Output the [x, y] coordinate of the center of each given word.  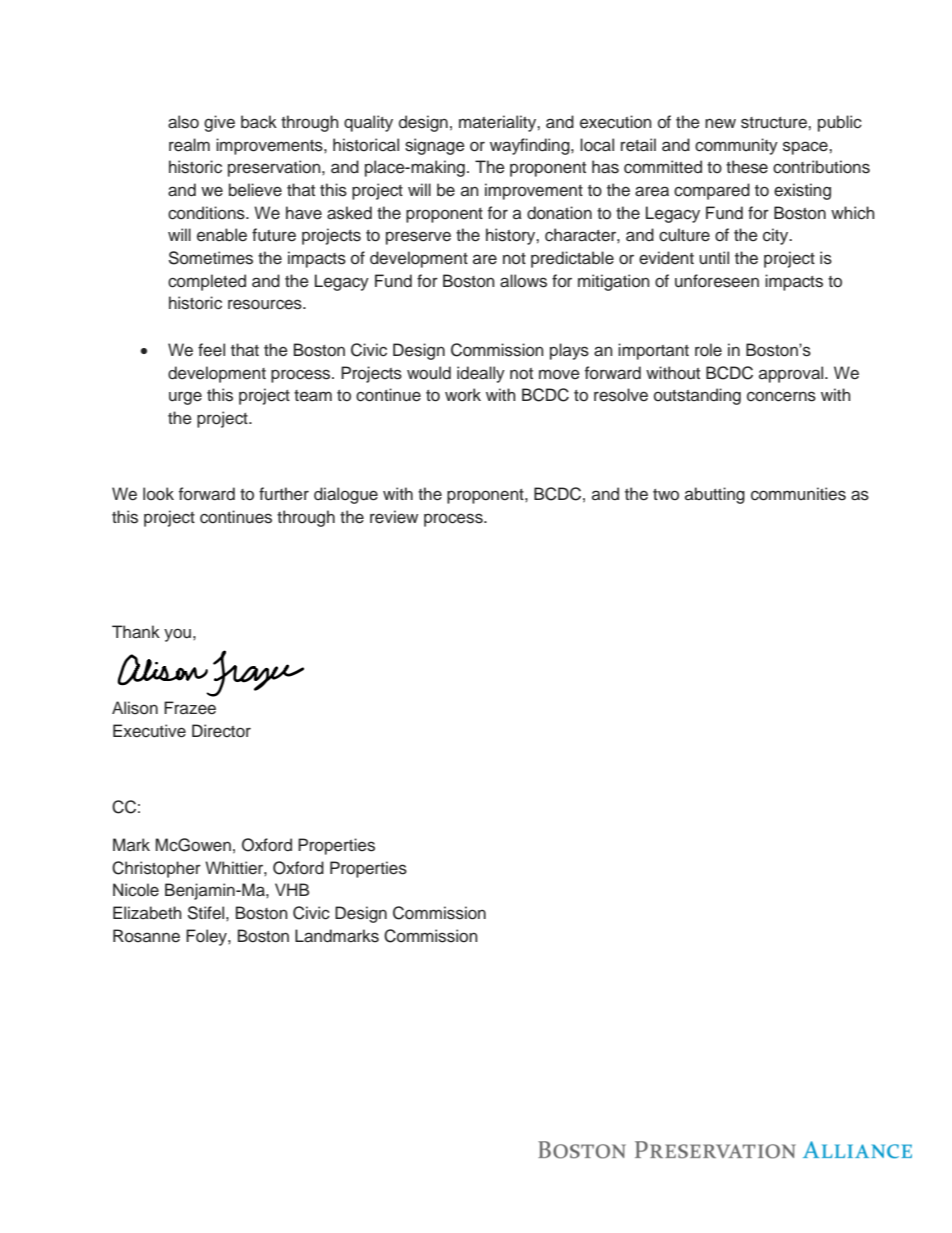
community [736, 146]
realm [189, 145]
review [394, 517]
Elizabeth [147, 912]
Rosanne [146, 936]
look [158, 494]
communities [798, 494]
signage [435, 146]
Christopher [156, 869]
